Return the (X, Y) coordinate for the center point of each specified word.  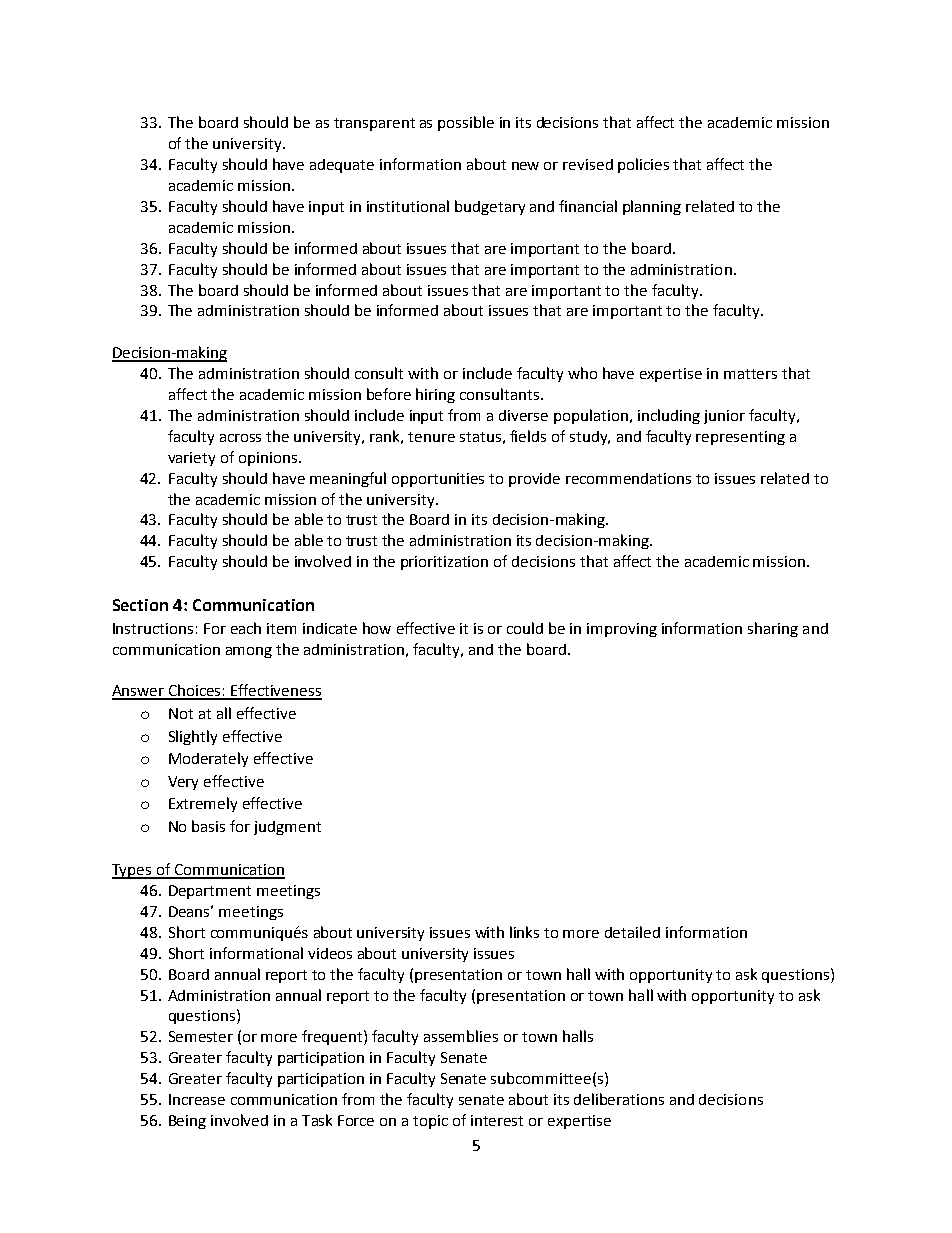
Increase (197, 1099)
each (246, 628)
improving (622, 630)
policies (643, 165)
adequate (342, 166)
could (525, 628)
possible (466, 123)
